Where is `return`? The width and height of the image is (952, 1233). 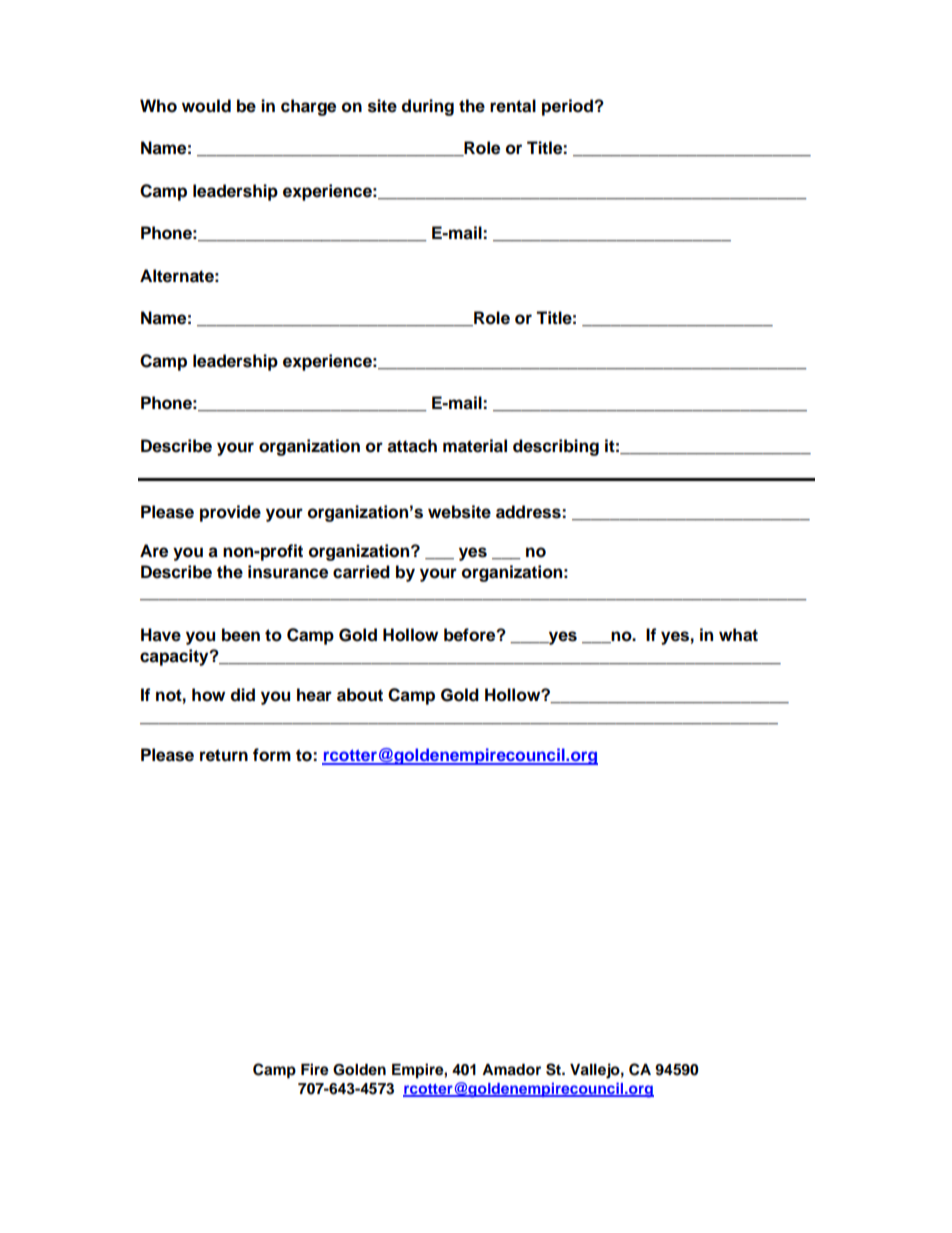 return is located at coordinates (224, 755).
